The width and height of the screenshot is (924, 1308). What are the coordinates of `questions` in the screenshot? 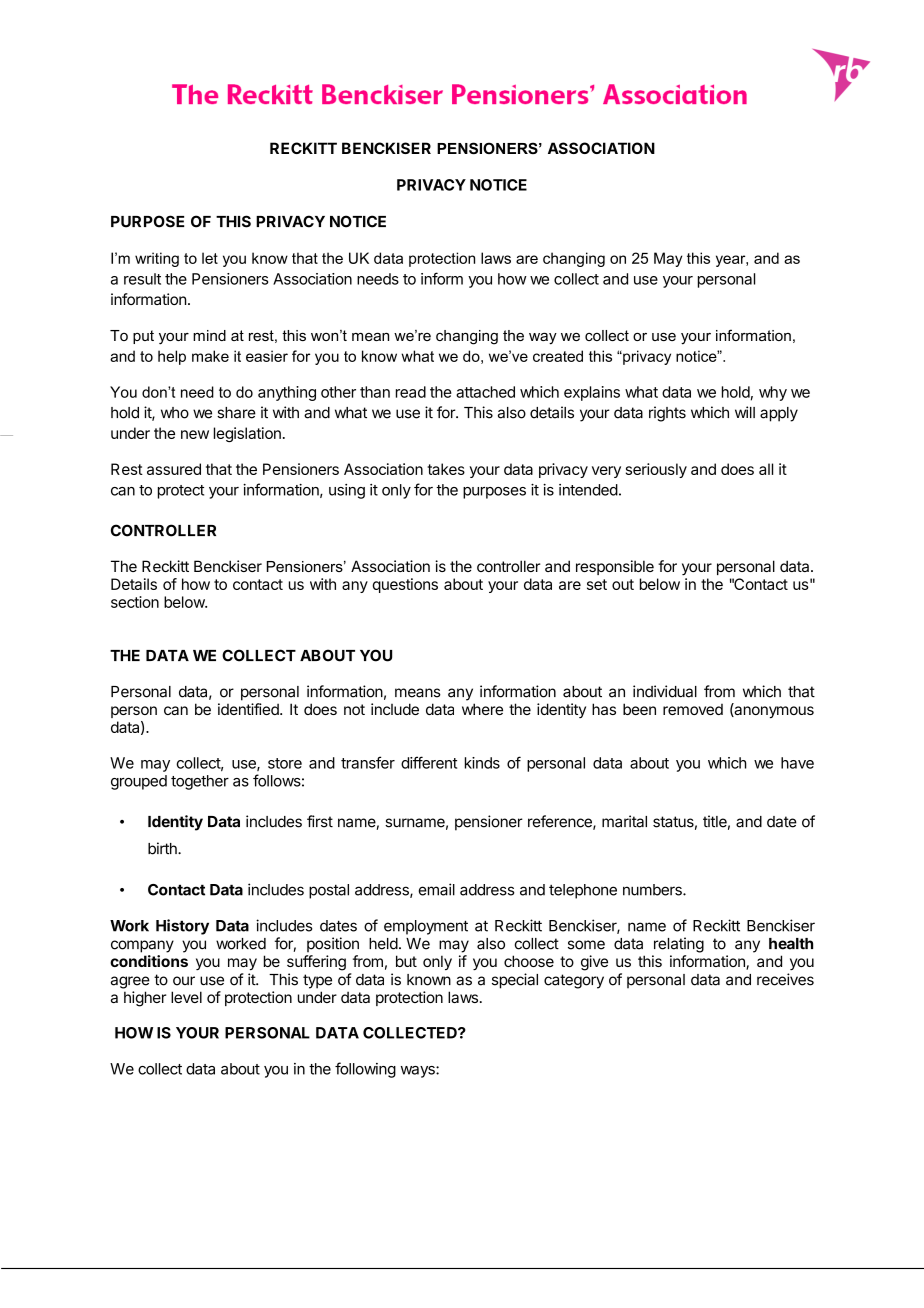 It's located at (405, 585).
